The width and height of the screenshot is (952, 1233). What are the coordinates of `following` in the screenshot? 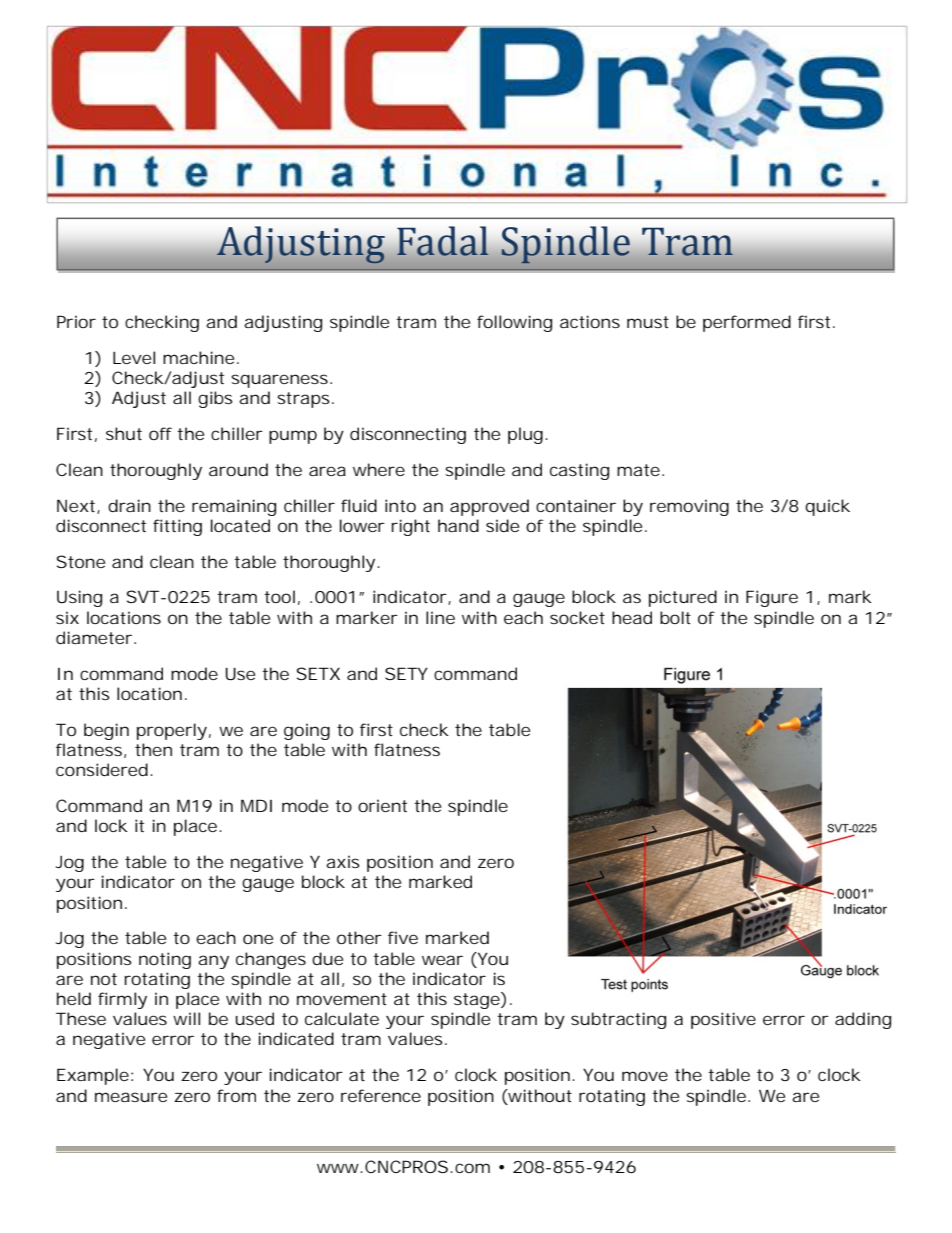 It's located at (514, 323).
